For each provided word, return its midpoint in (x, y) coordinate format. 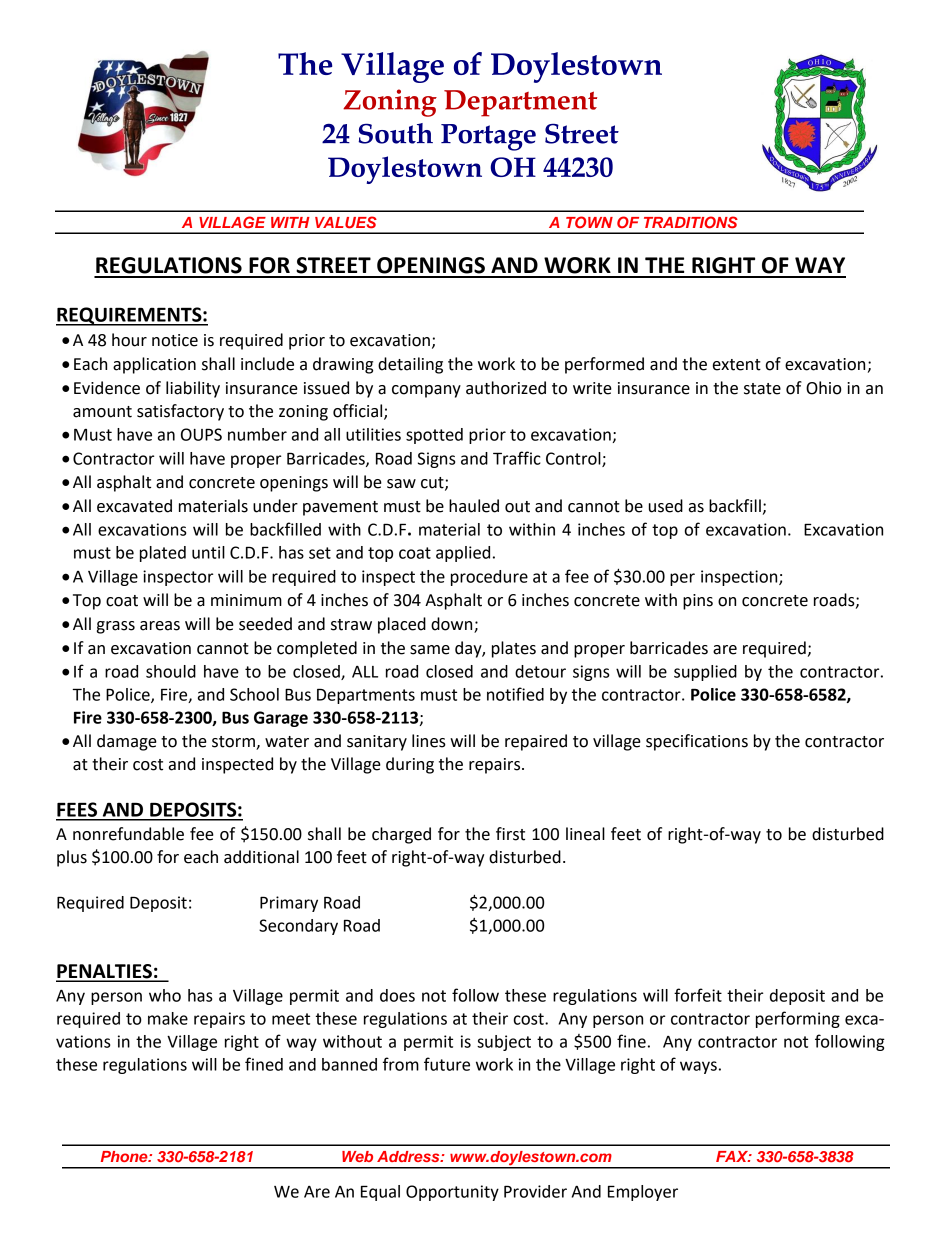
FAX (733, 1156)
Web (357, 1156)
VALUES (346, 222)
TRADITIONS (691, 222)
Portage (488, 137)
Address (409, 1156)
